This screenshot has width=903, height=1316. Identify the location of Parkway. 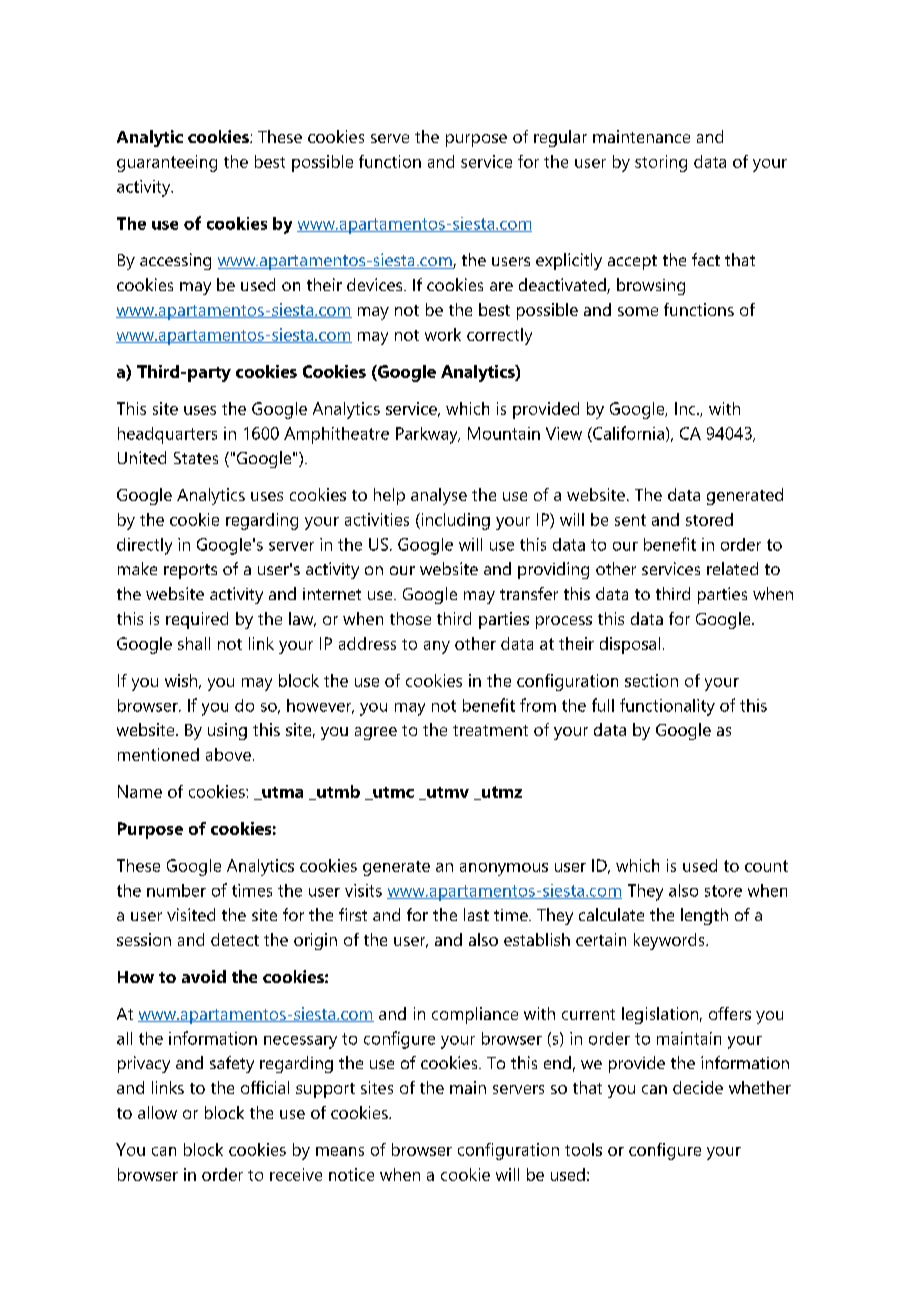
(428, 435).
